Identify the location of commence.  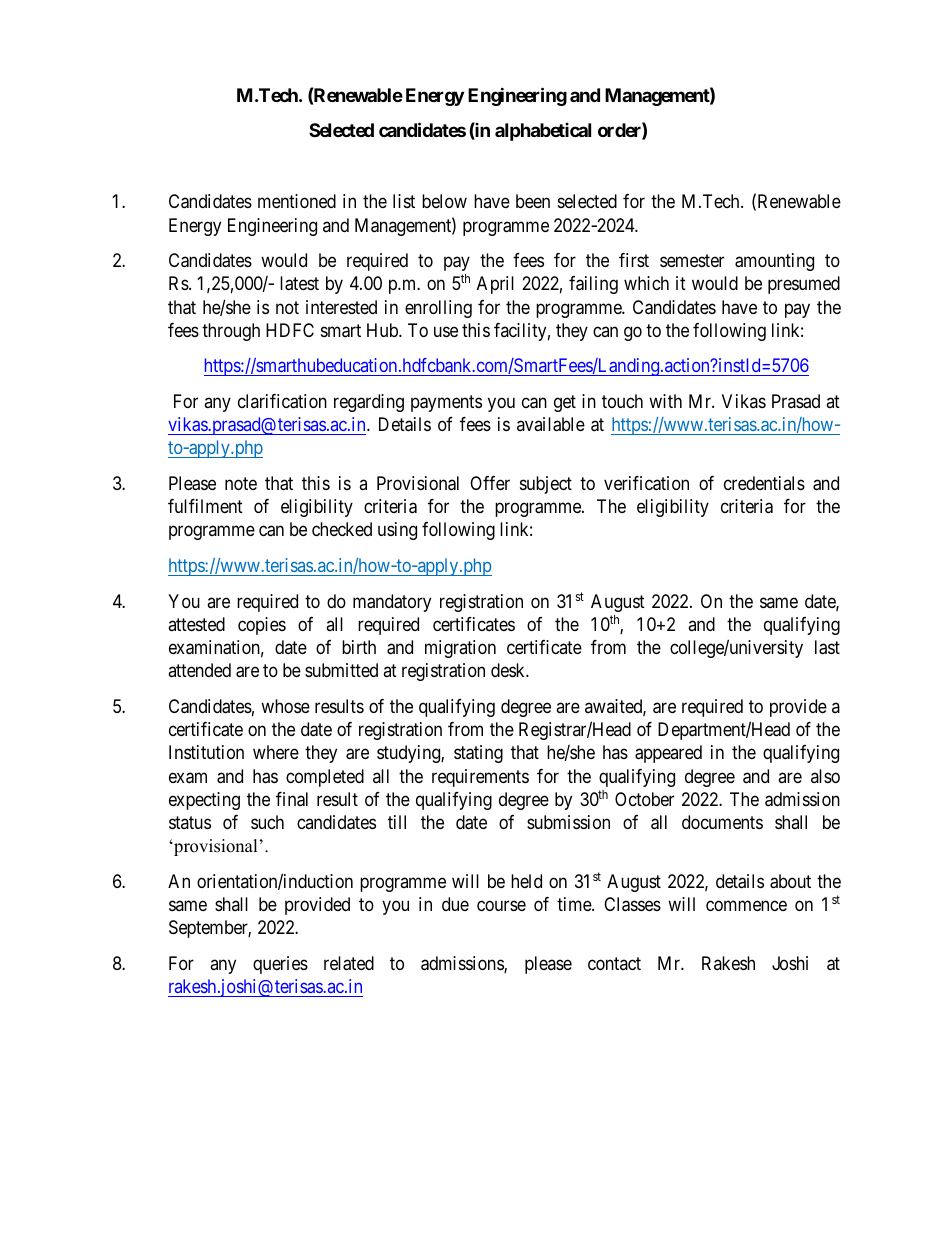
(746, 905).
